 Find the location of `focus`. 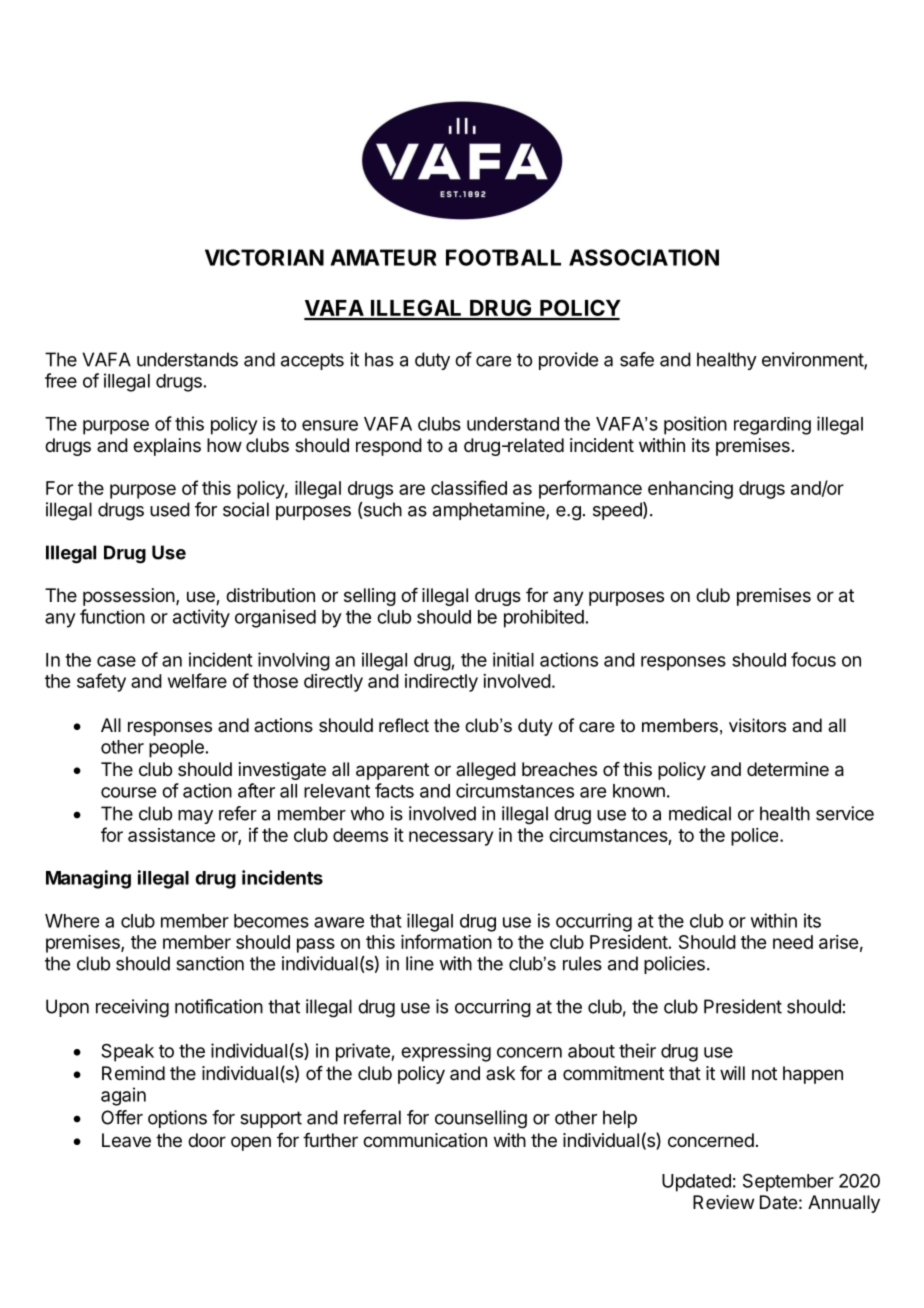

focus is located at coordinates (813, 659).
